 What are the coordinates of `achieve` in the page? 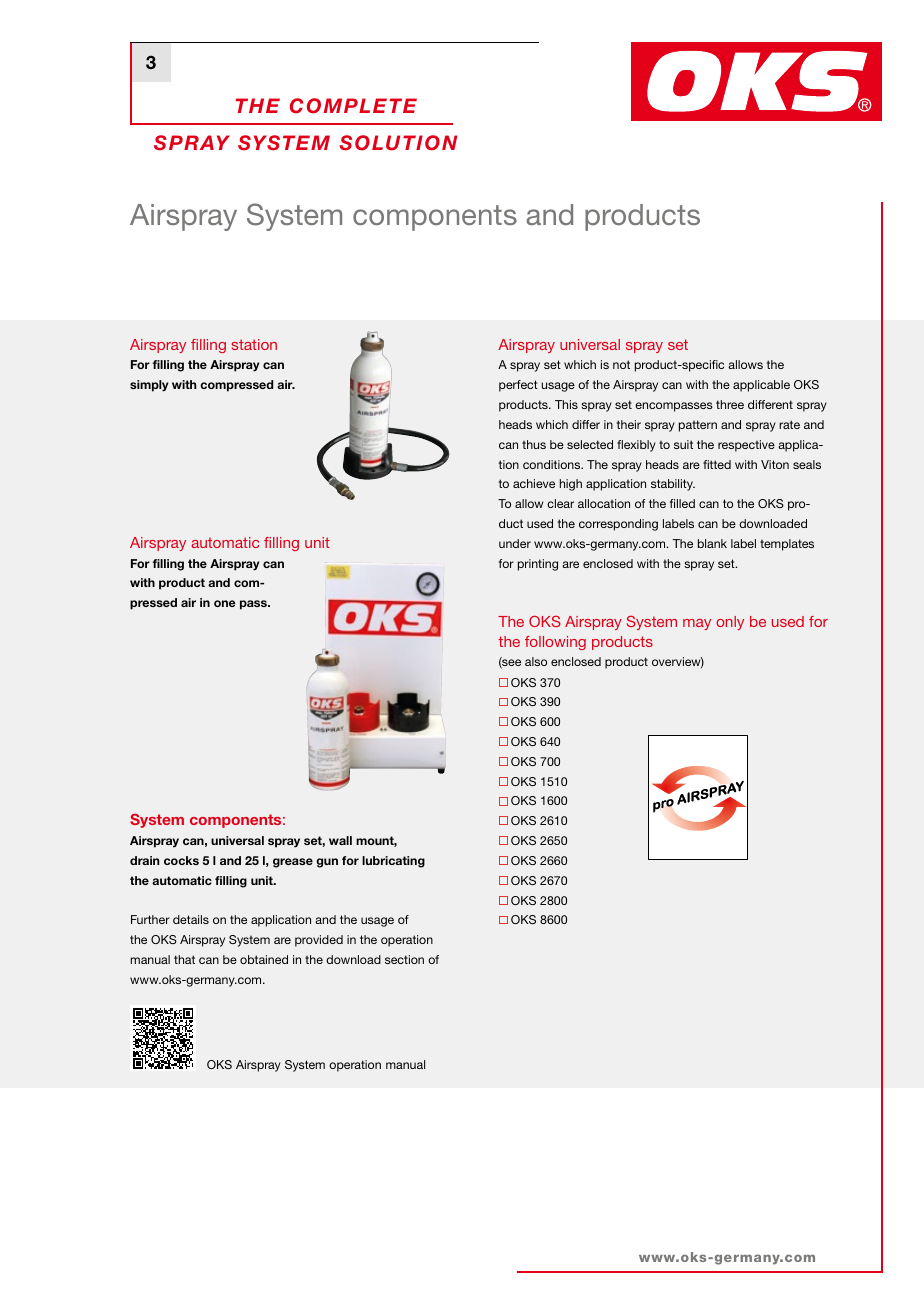 It's located at (534, 483).
